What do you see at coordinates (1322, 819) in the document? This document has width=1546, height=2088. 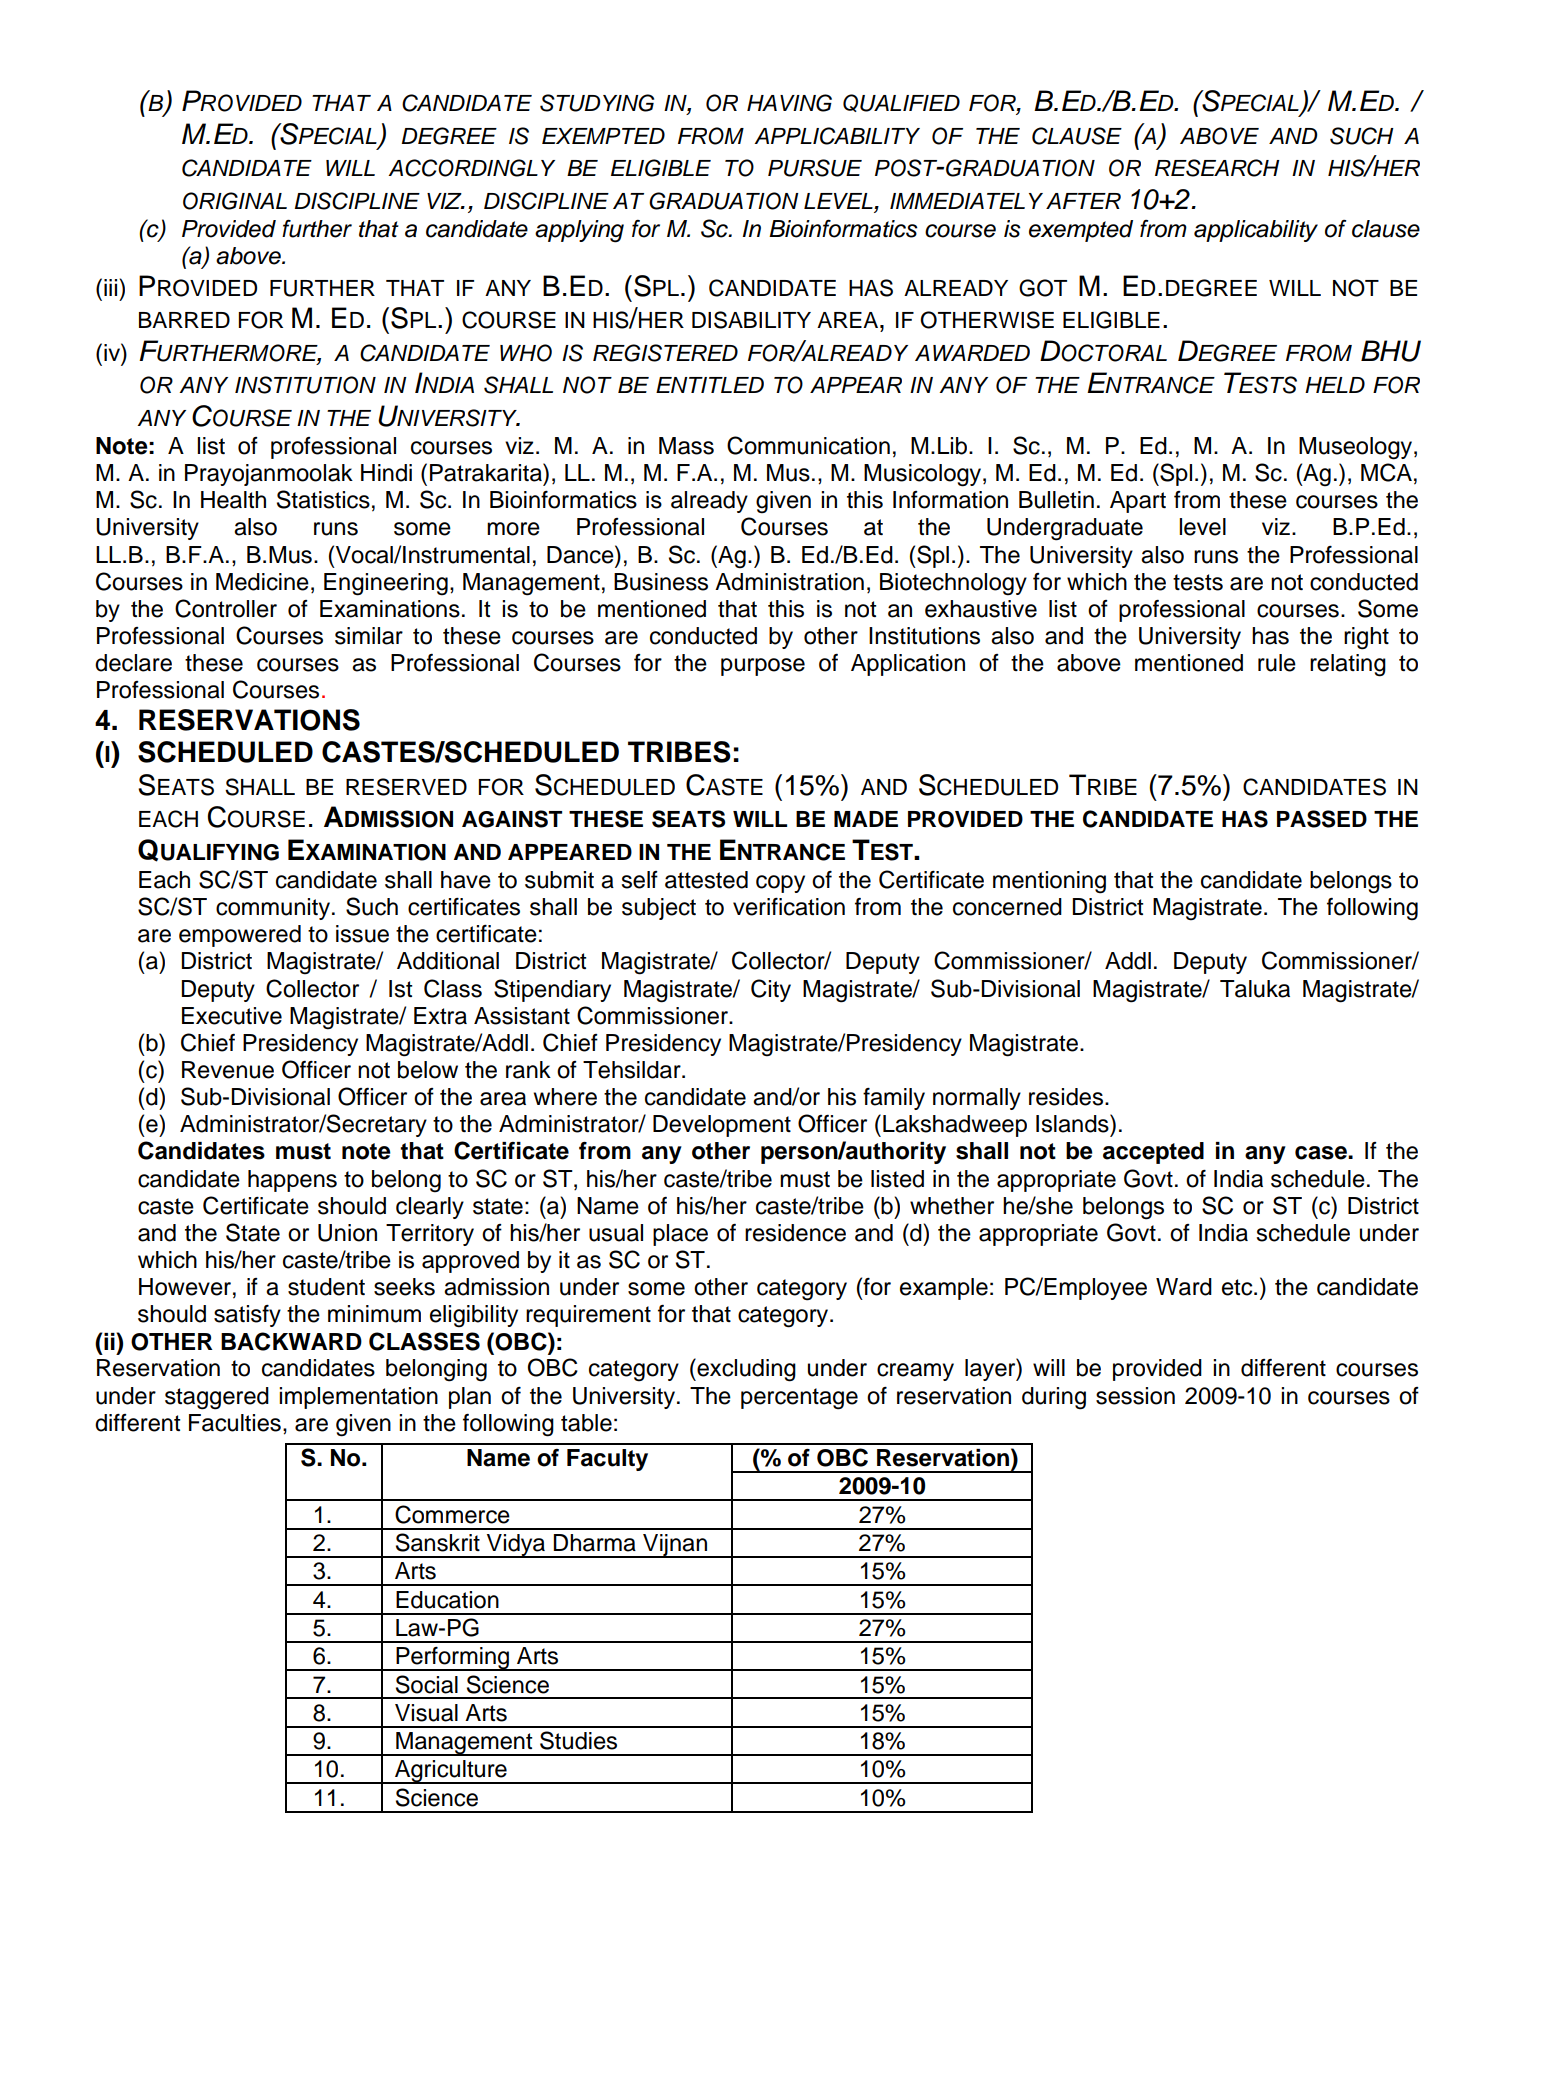 I see `PASSED` at bounding box center [1322, 819].
